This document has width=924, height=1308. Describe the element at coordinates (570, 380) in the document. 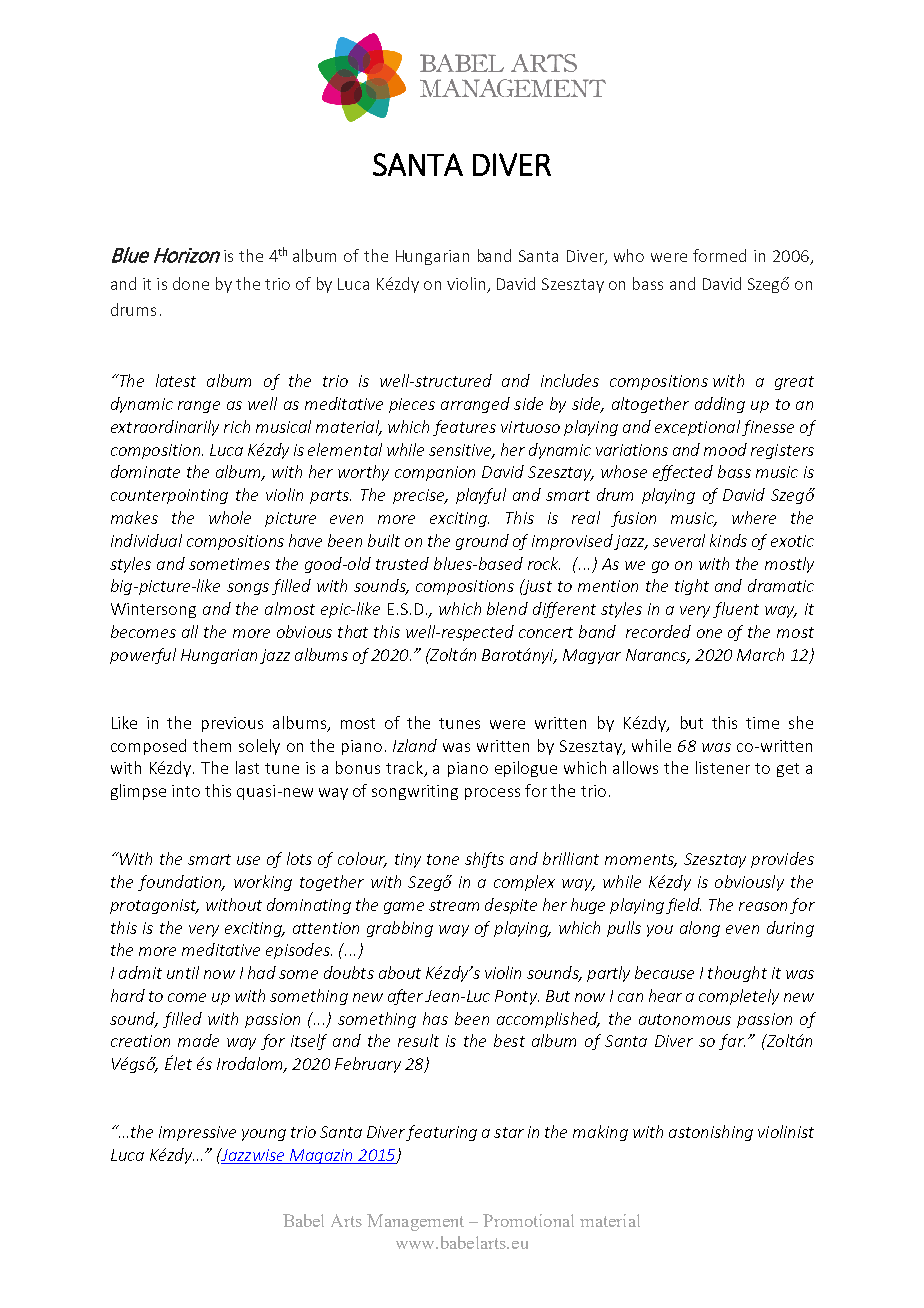

I see `includes` at that location.
